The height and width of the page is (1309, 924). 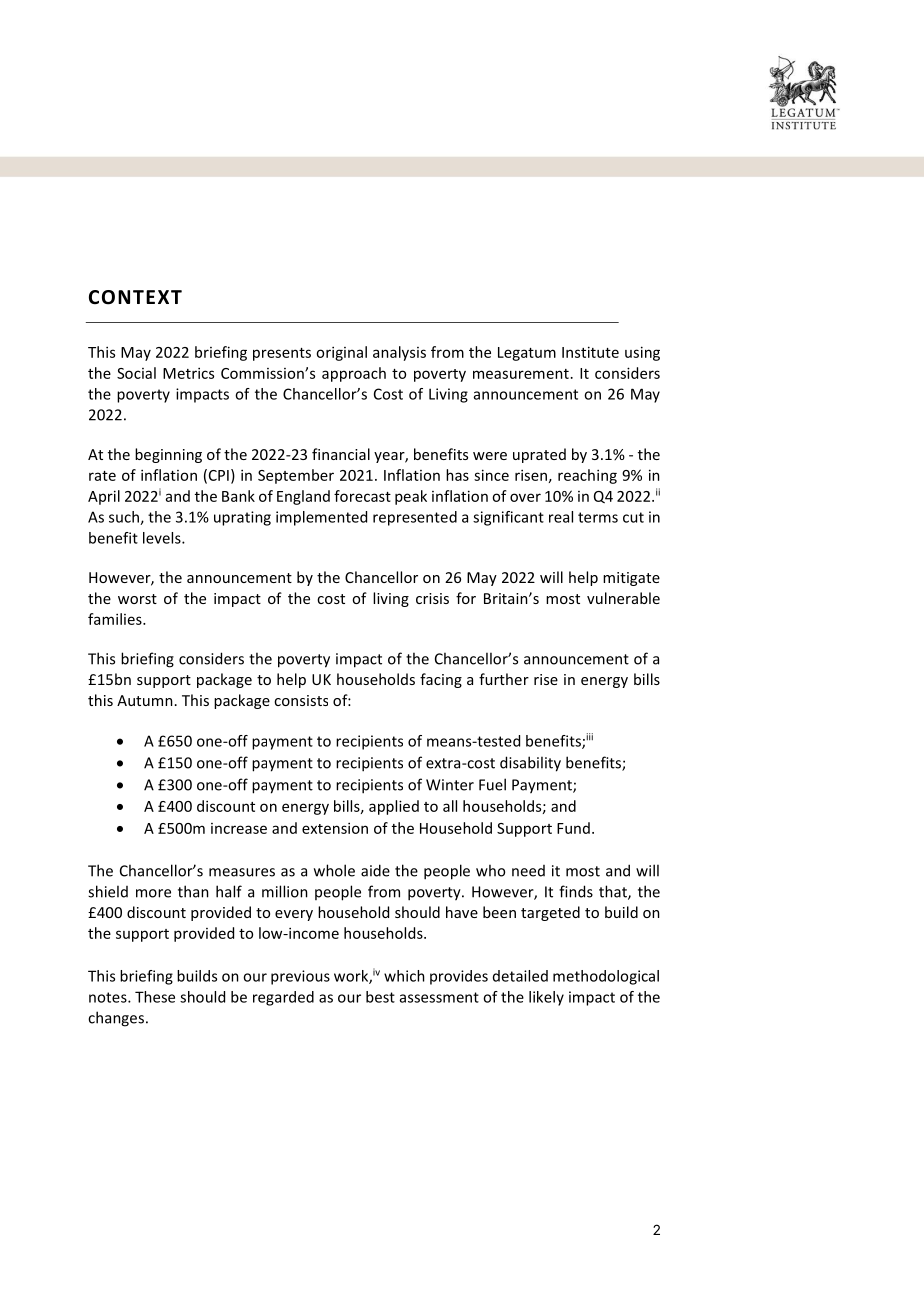 I want to click on beginning, so click(x=168, y=455).
